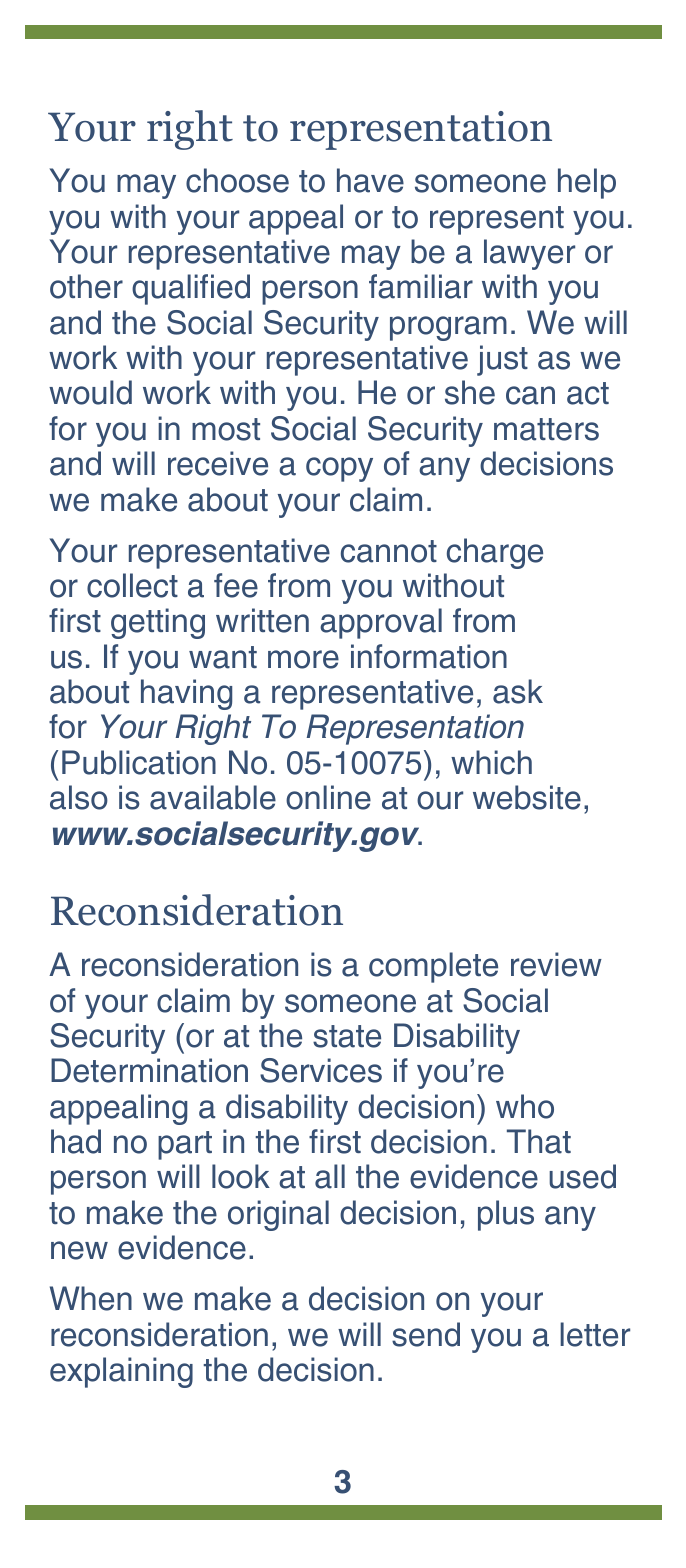 This image has width=686, height=1568. What do you see at coordinates (495, 553) in the image?
I see `charge` at bounding box center [495, 553].
